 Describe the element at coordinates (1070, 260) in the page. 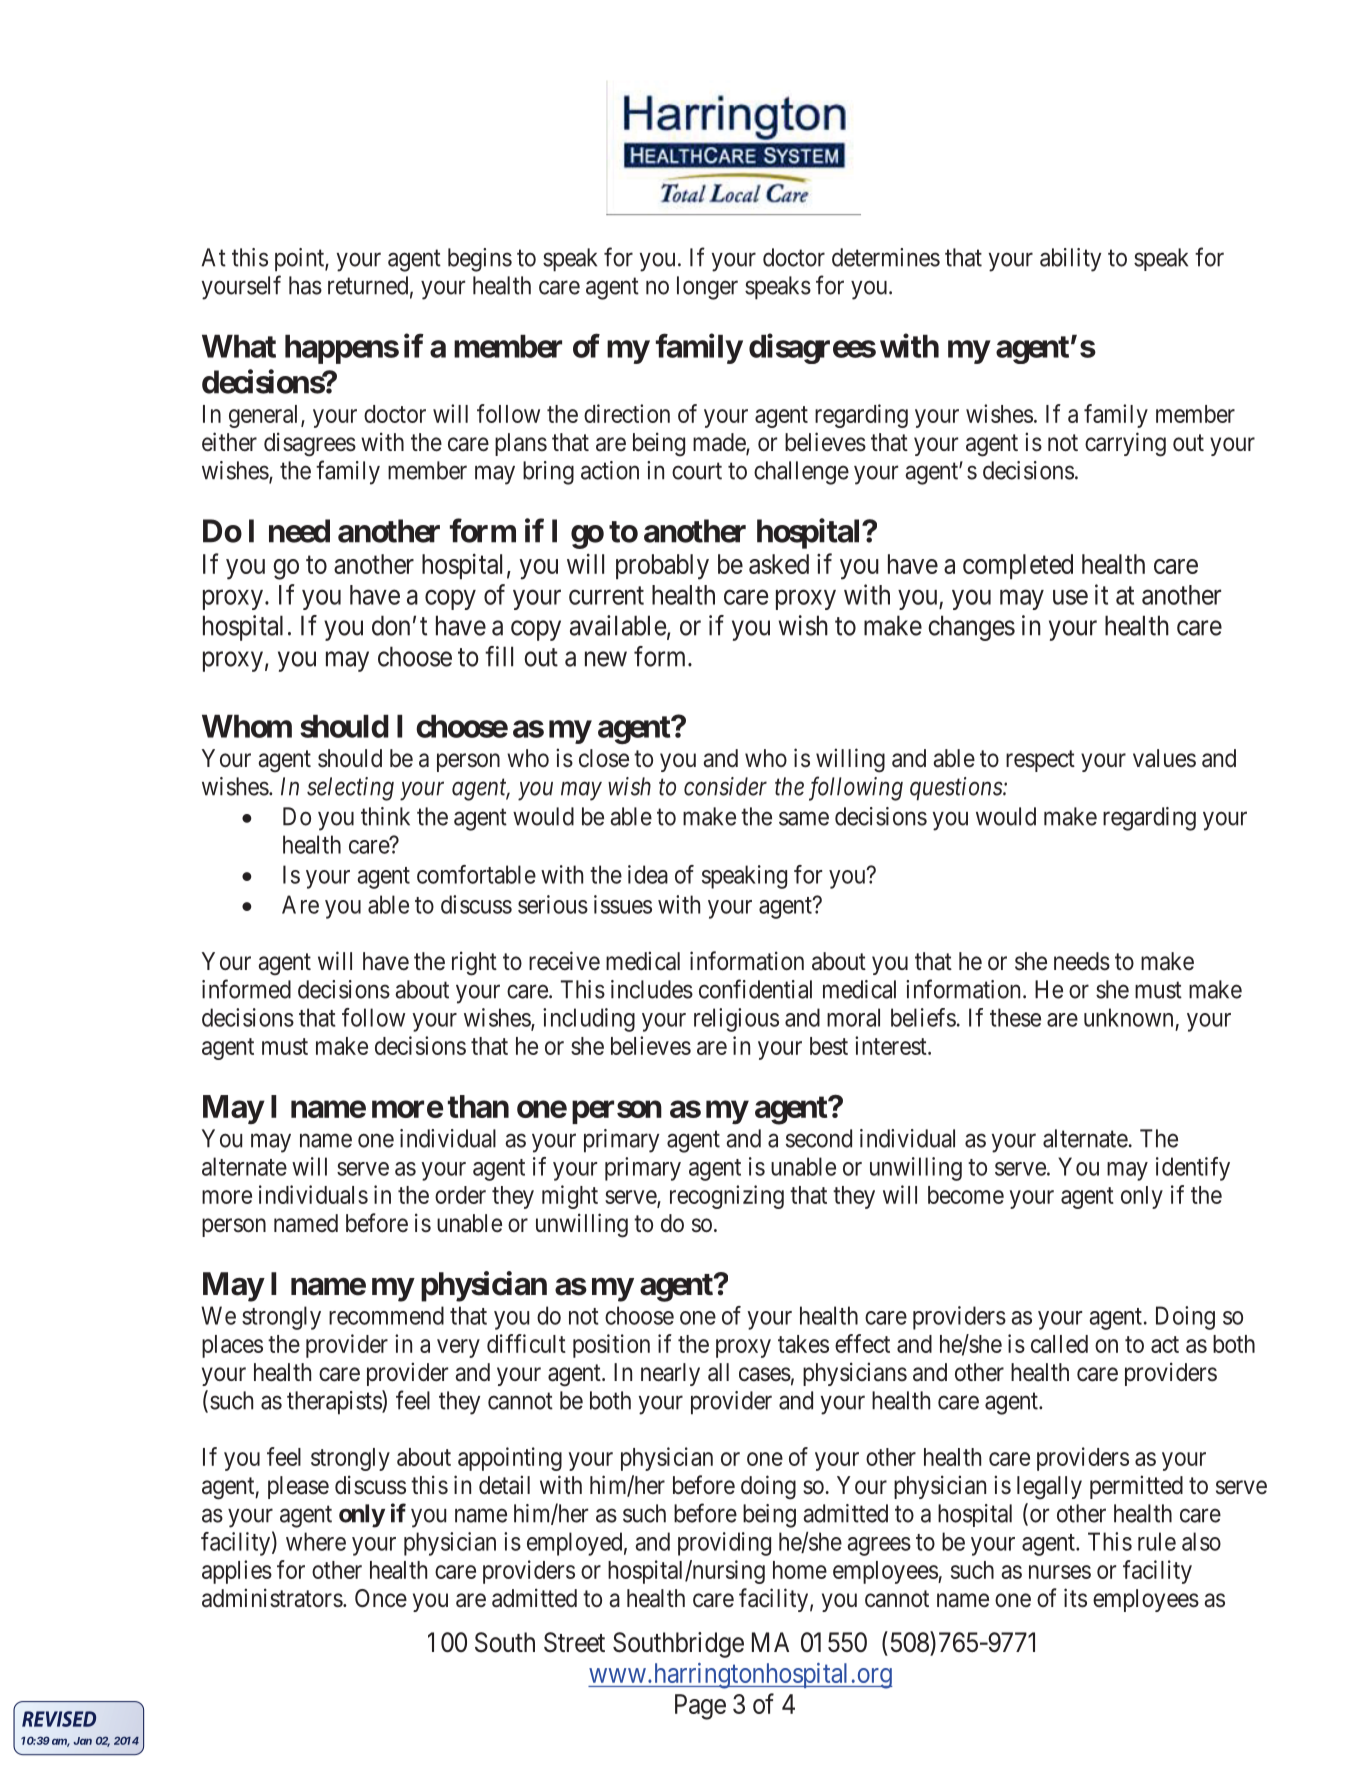

I see `ability` at that location.
